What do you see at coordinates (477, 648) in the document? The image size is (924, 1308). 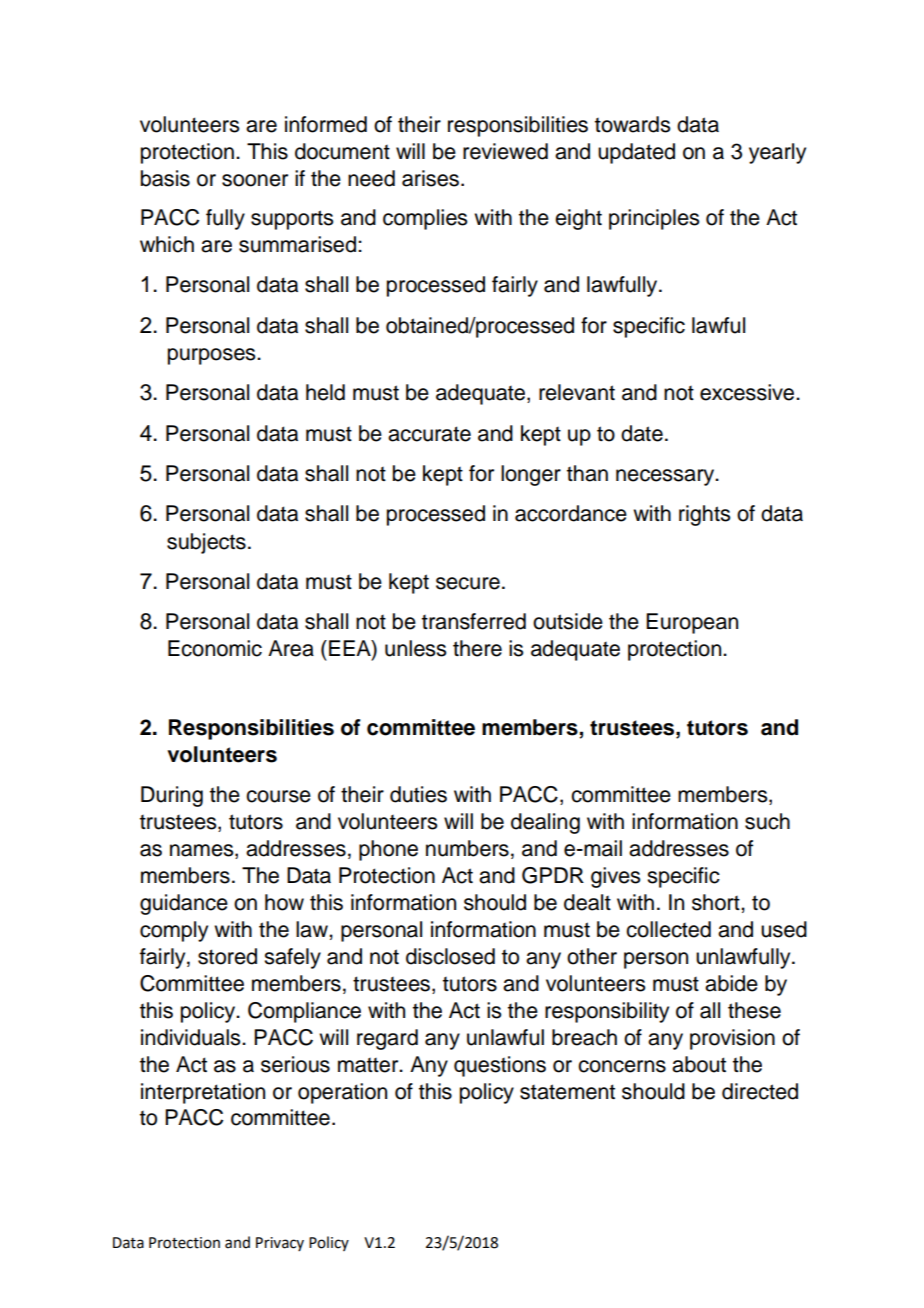 I see `there` at bounding box center [477, 648].
